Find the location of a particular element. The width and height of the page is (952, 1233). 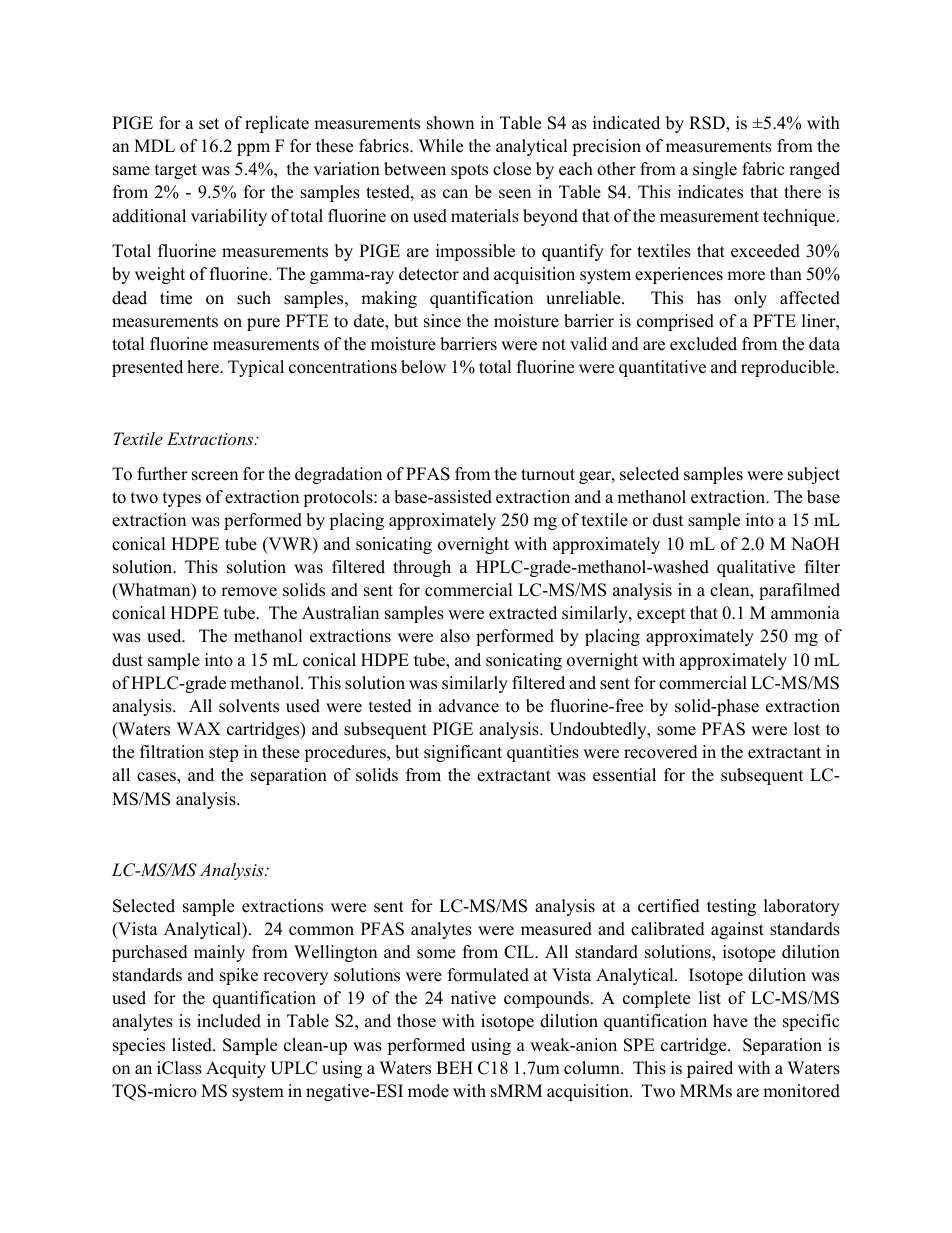

spots is located at coordinates (469, 171).
